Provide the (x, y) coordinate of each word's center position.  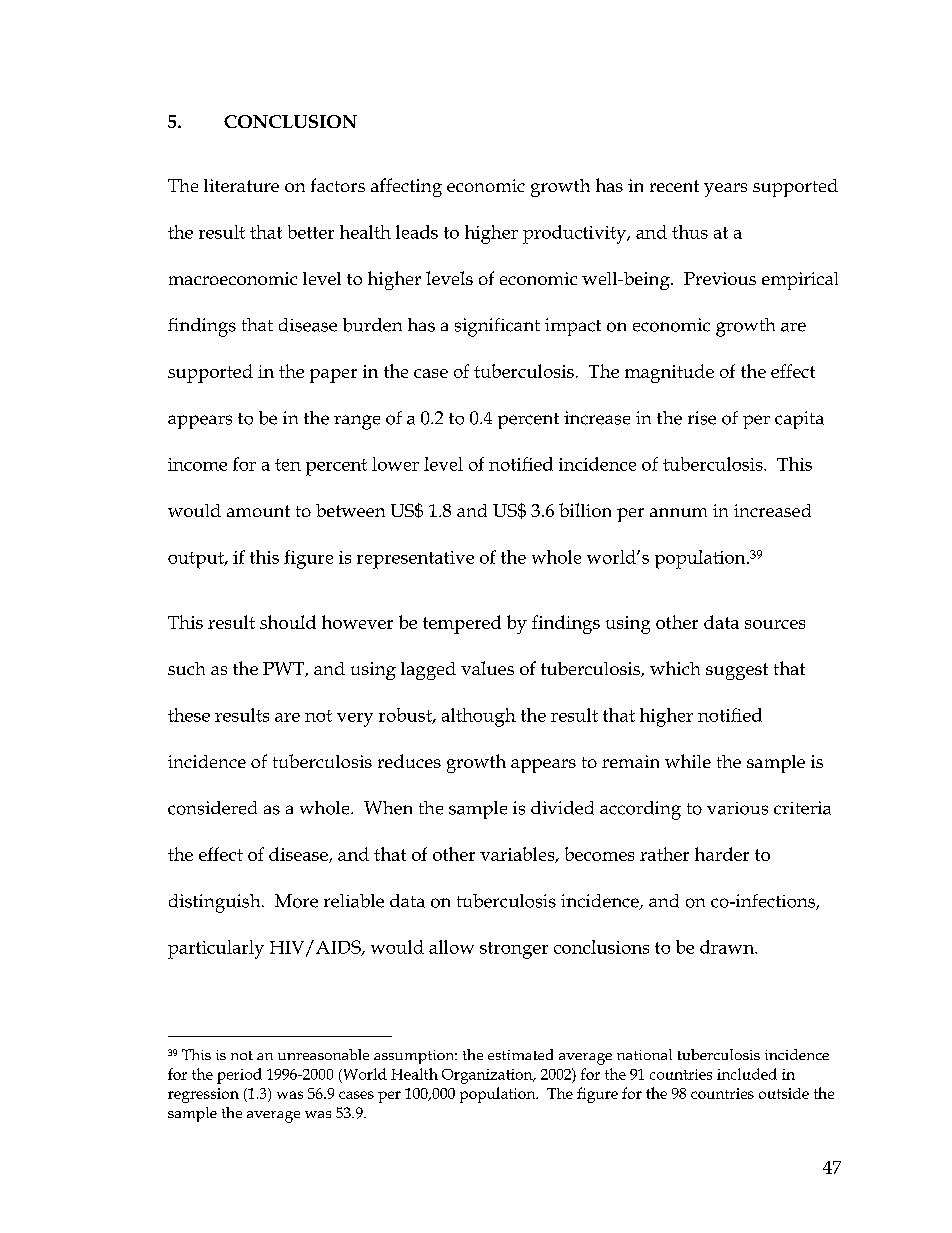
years (725, 190)
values (487, 668)
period (239, 1076)
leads (417, 232)
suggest (737, 671)
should (288, 622)
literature (241, 185)
